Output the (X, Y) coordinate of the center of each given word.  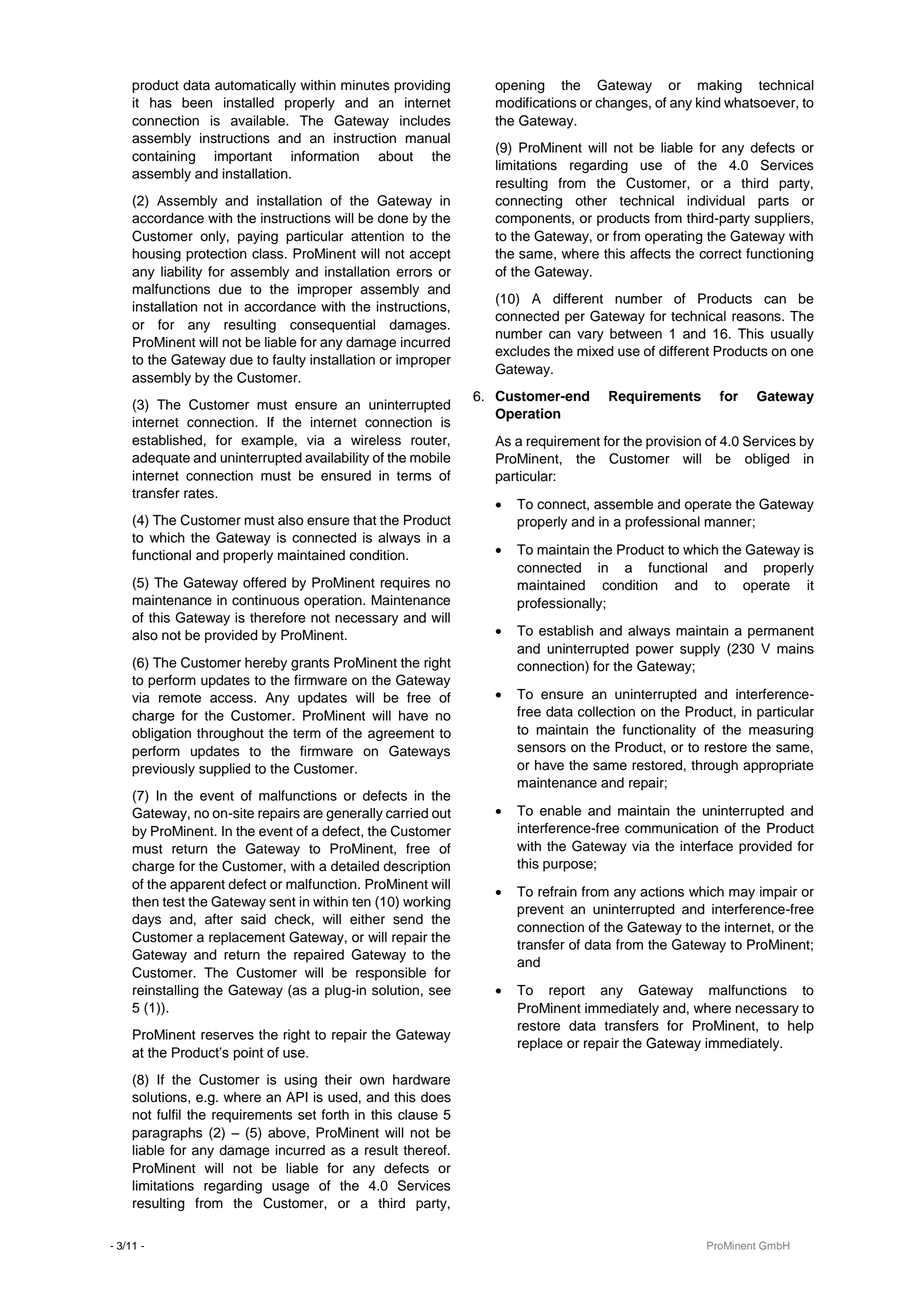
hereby (266, 664)
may (742, 894)
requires (405, 584)
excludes (522, 351)
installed (249, 102)
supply (700, 650)
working (427, 903)
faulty (289, 361)
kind (708, 102)
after (219, 919)
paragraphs (167, 1134)
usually (792, 335)
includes (425, 120)
